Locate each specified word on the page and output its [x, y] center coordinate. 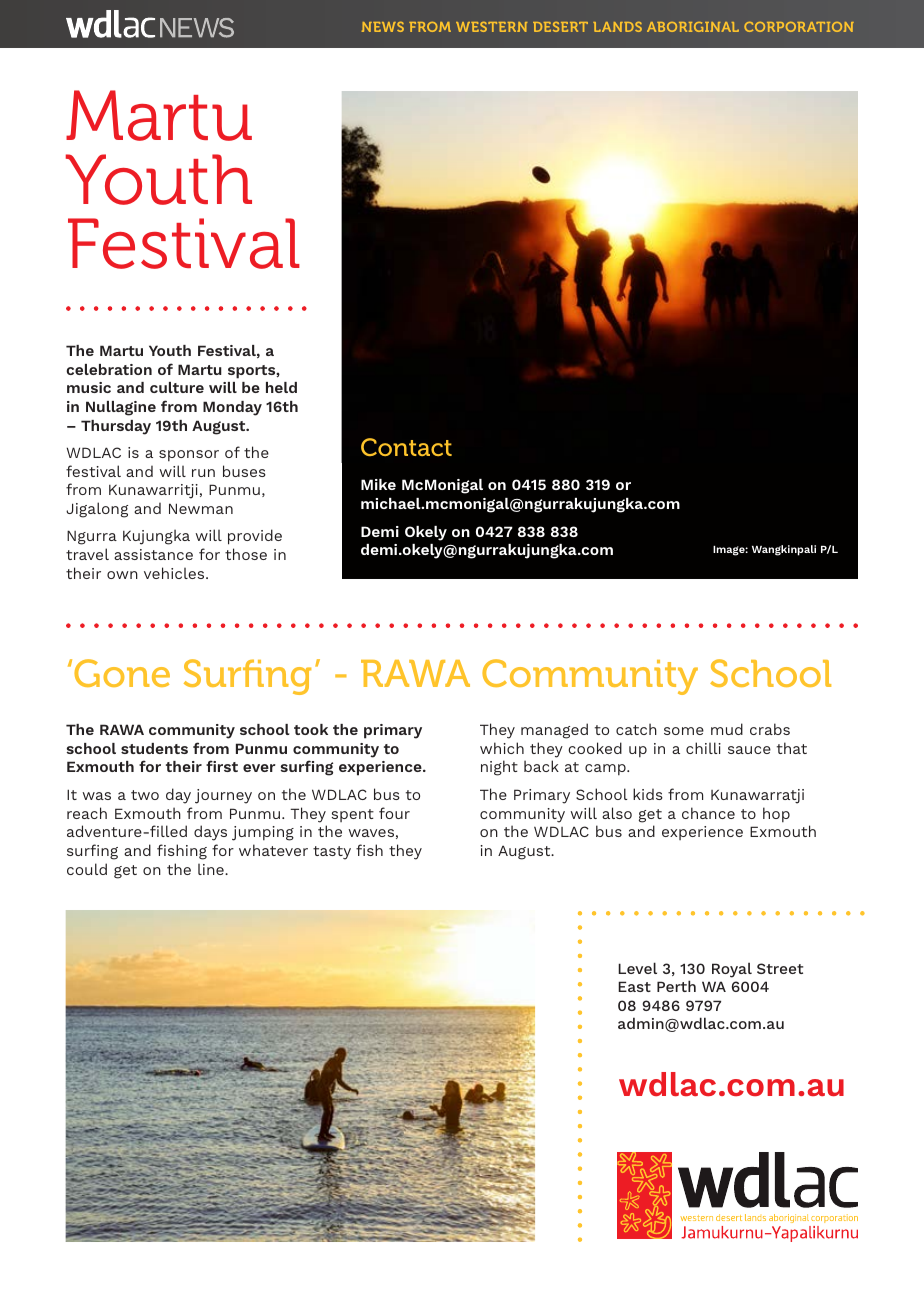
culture [177, 387]
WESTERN [491, 27]
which [502, 748]
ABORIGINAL [693, 27]
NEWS [383, 27]
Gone [122, 673]
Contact [406, 447]
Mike [378, 484]
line [212, 869]
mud [727, 729]
